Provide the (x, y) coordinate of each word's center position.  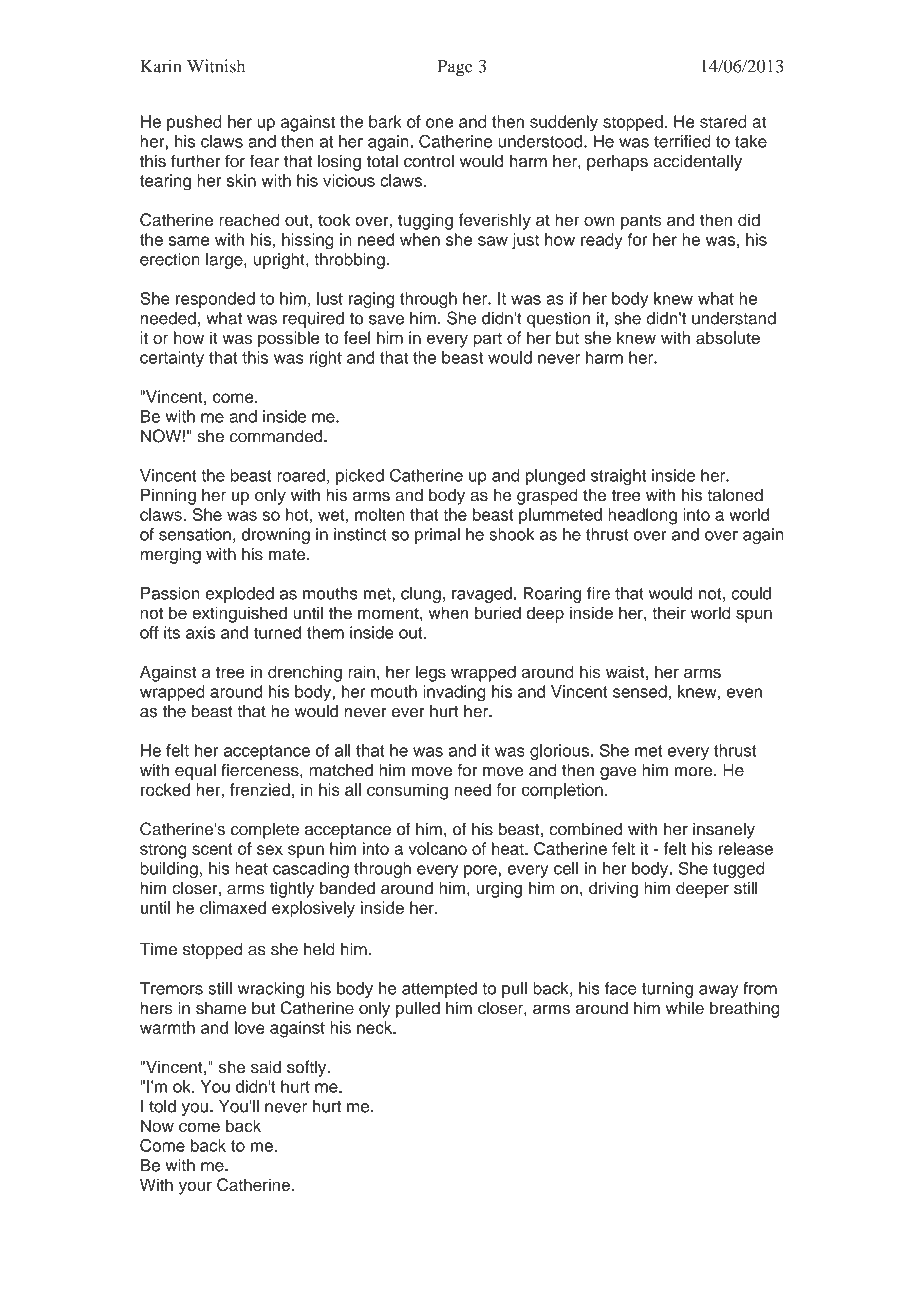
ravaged (482, 595)
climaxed (233, 907)
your (195, 1188)
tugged (739, 870)
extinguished (239, 614)
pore (480, 871)
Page (455, 68)
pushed (194, 123)
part (487, 340)
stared (723, 121)
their (669, 612)
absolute (728, 337)
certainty (172, 359)
